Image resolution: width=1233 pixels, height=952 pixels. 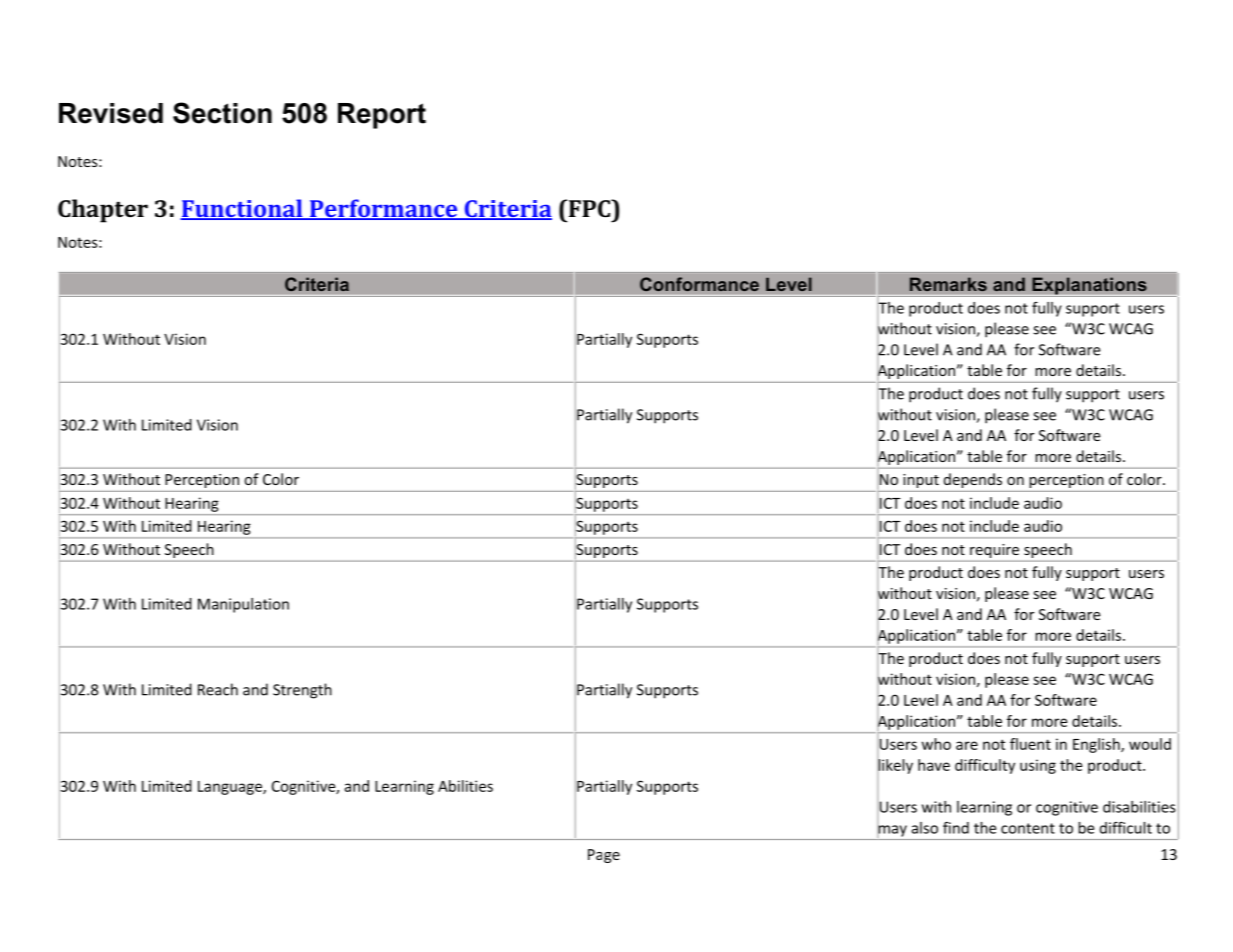 What do you see at coordinates (948, 284) in the screenshot?
I see `Remarks` at bounding box center [948, 284].
